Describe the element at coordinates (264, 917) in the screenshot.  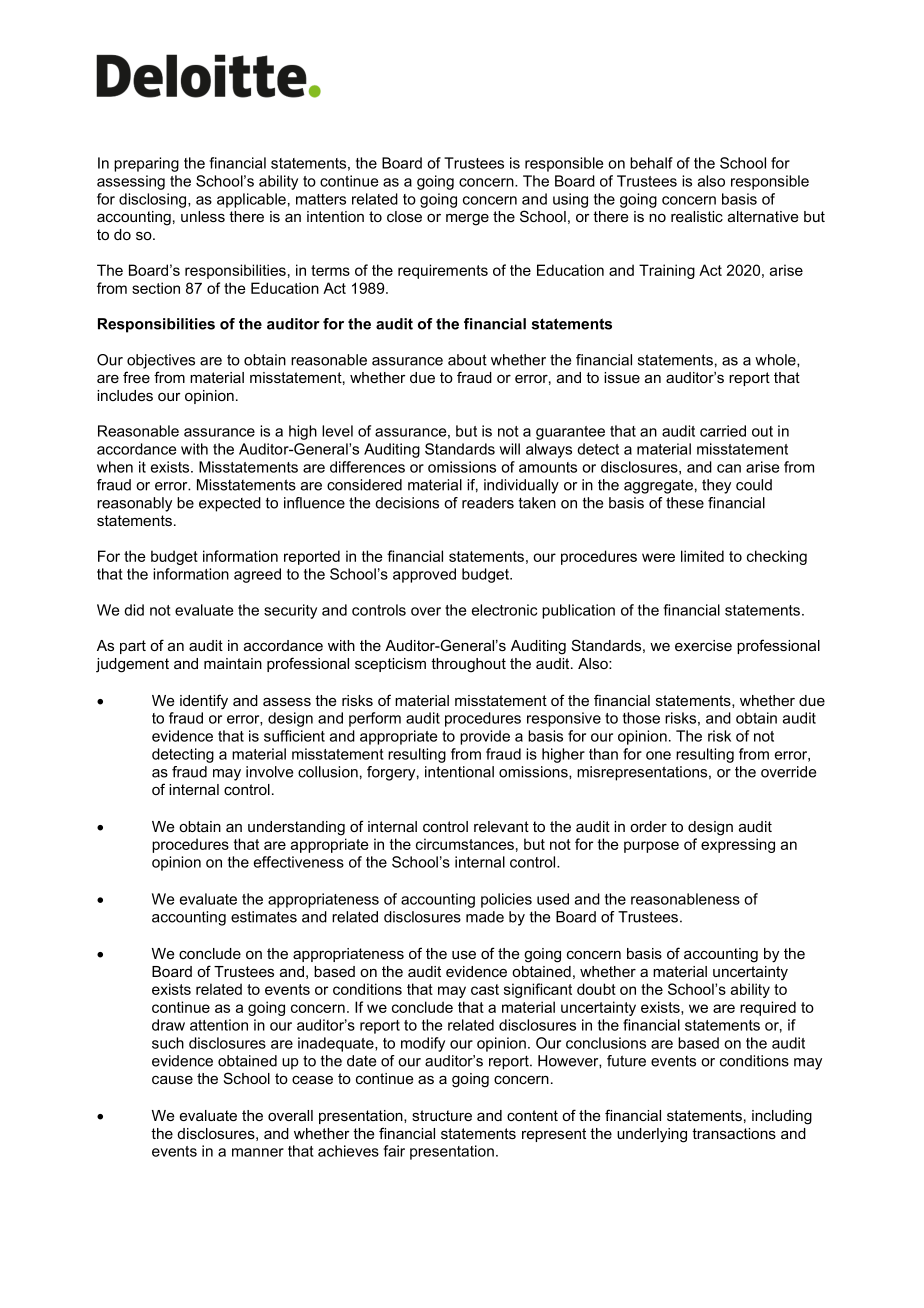
I see `estimates` at that location.
